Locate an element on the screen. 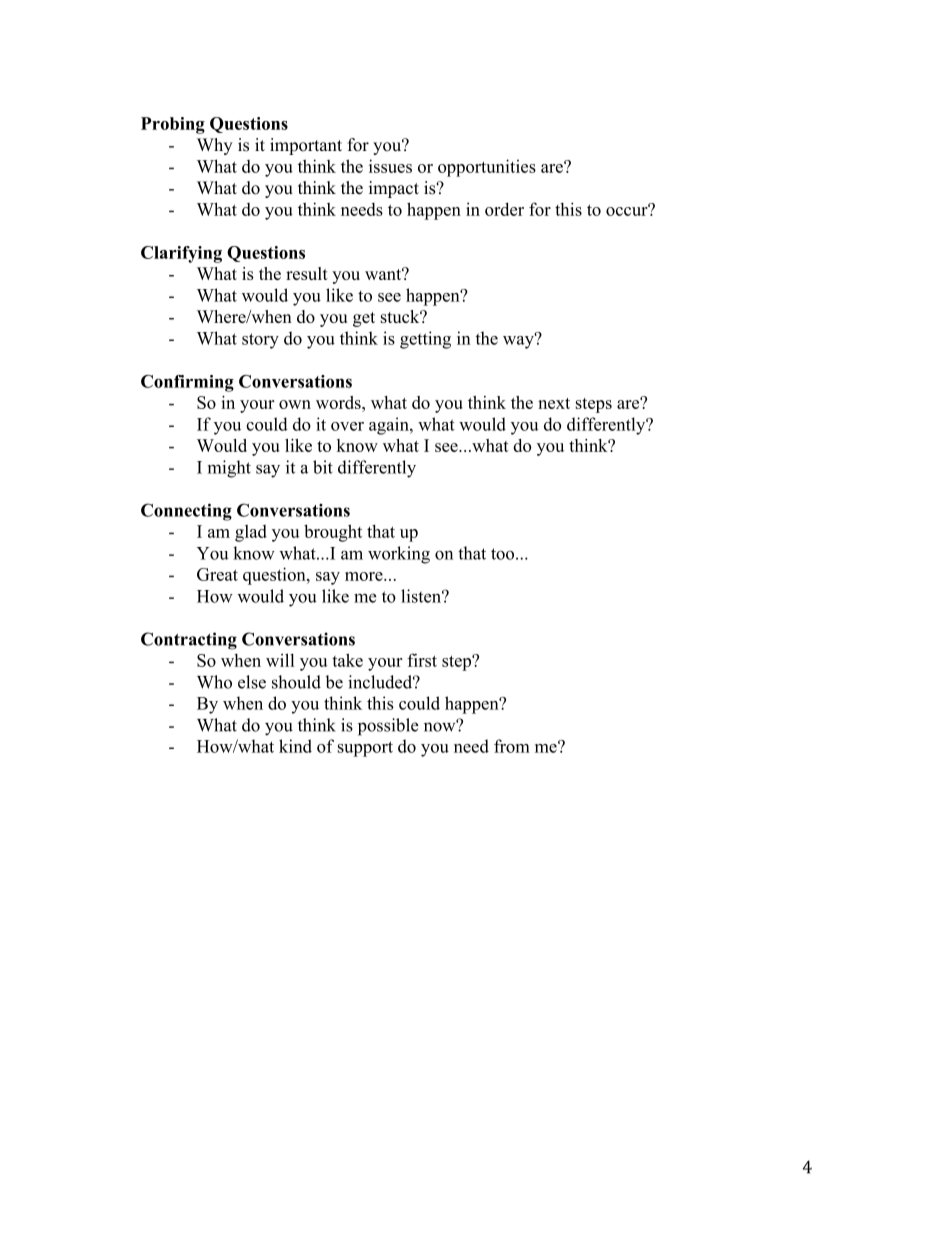 The height and width of the screenshot is (1233, 952). too is located at coordinates (504, 554).
